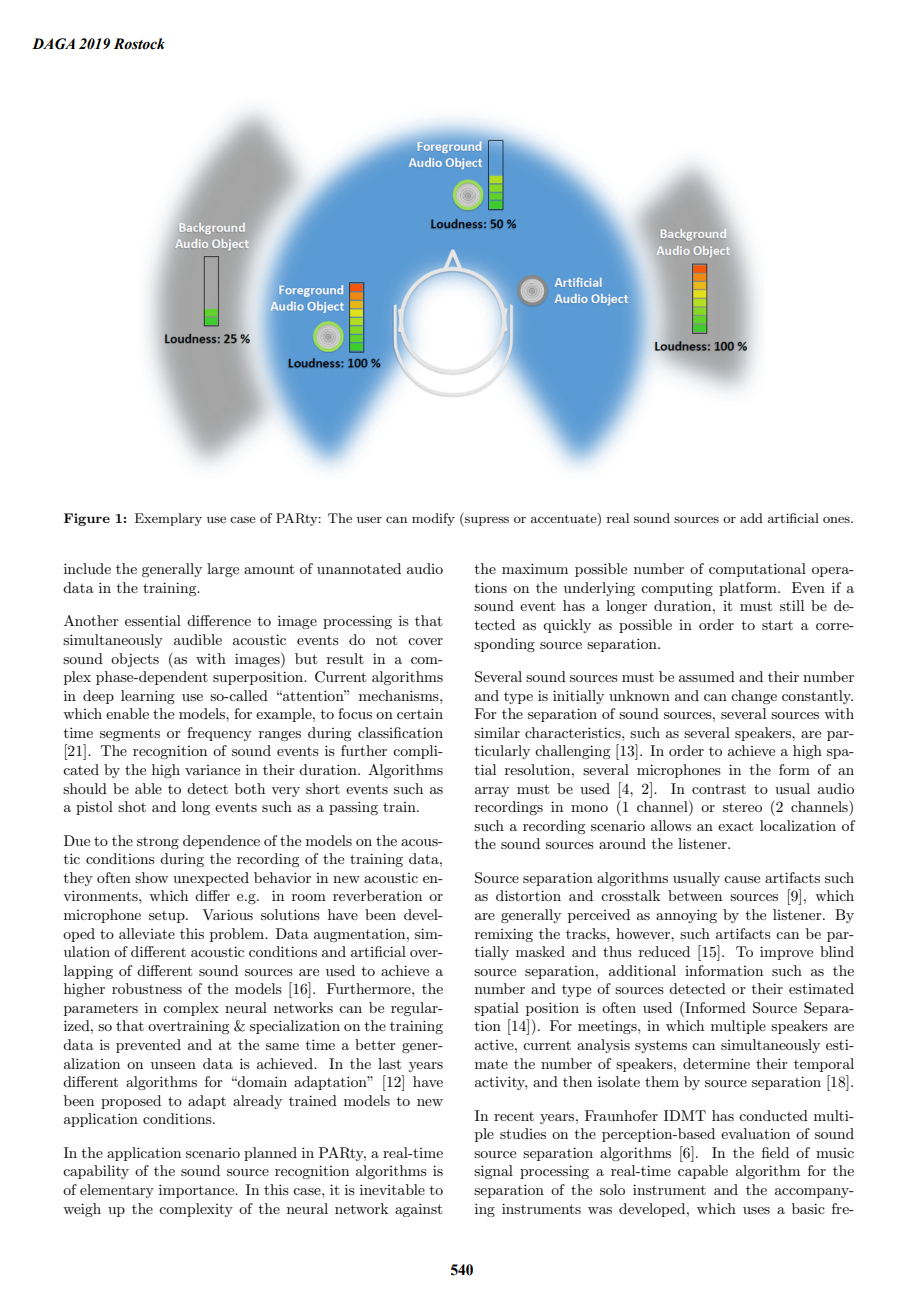 The image size is (924, 1308). I want to click on signal, so click(493, 1172).
